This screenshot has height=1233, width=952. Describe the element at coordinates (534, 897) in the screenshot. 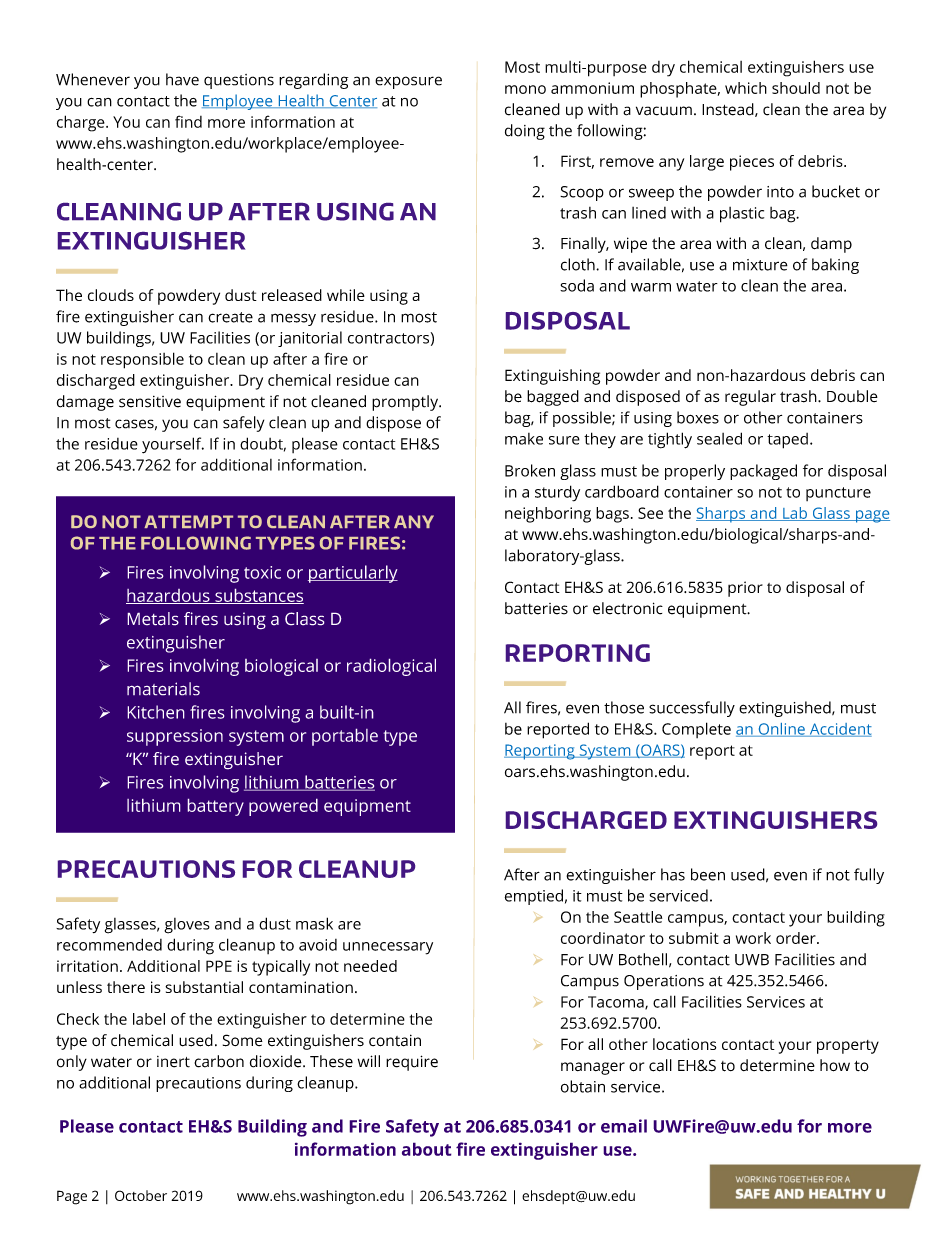

I see `emptied` at that location.
